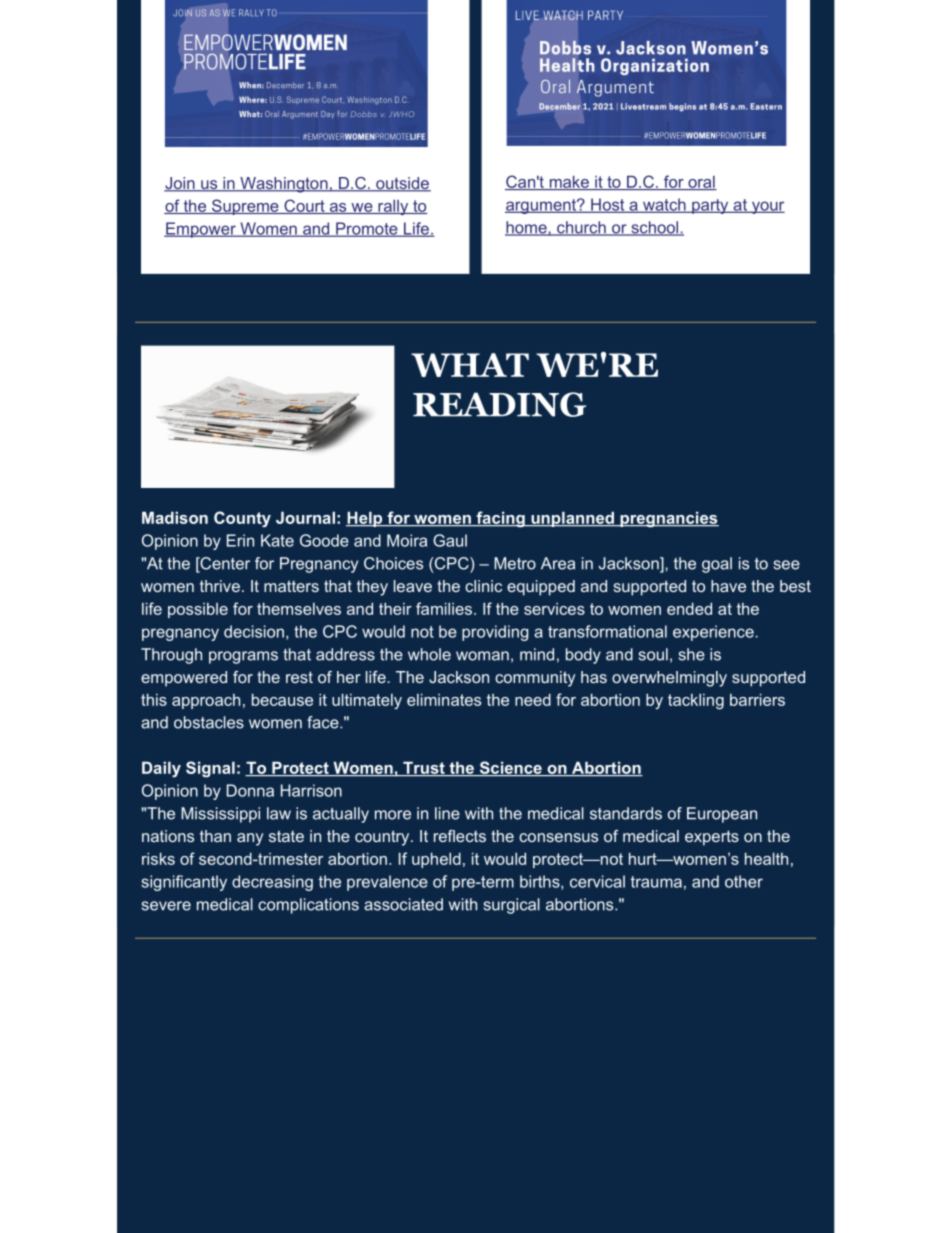  I want to click on Gaul, so click(450, 540).
